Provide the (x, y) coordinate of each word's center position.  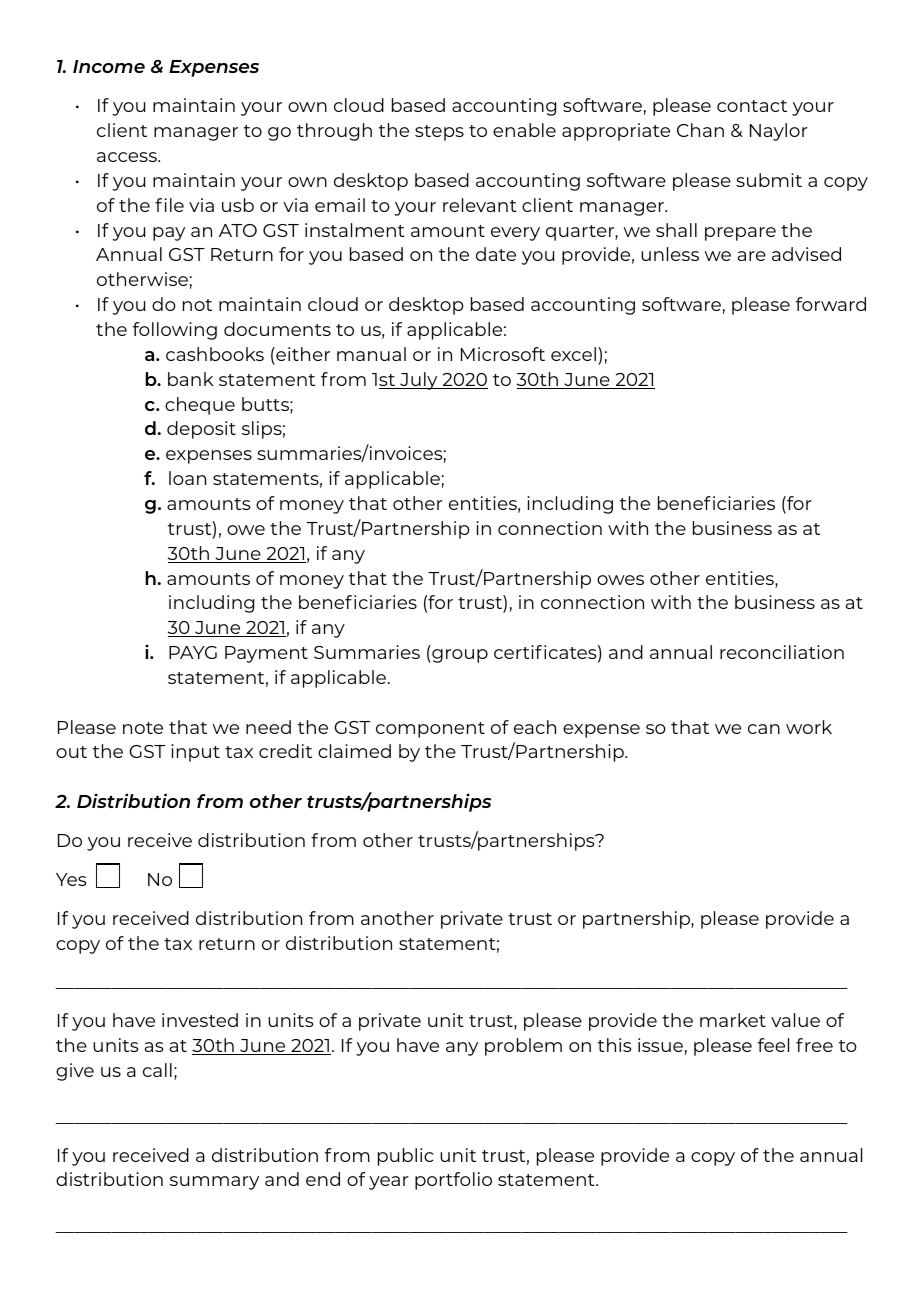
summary (214, 1183)
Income (109, 66)
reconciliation (782, 652)
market (733, 1020)
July (419, 381)
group (459, 656)
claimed (354, 751)
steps (439, 133)
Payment (266, 654)
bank (190, 379)
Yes (71, 879)
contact (752, 106)
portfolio (453, 1181)
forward (831, 304)
